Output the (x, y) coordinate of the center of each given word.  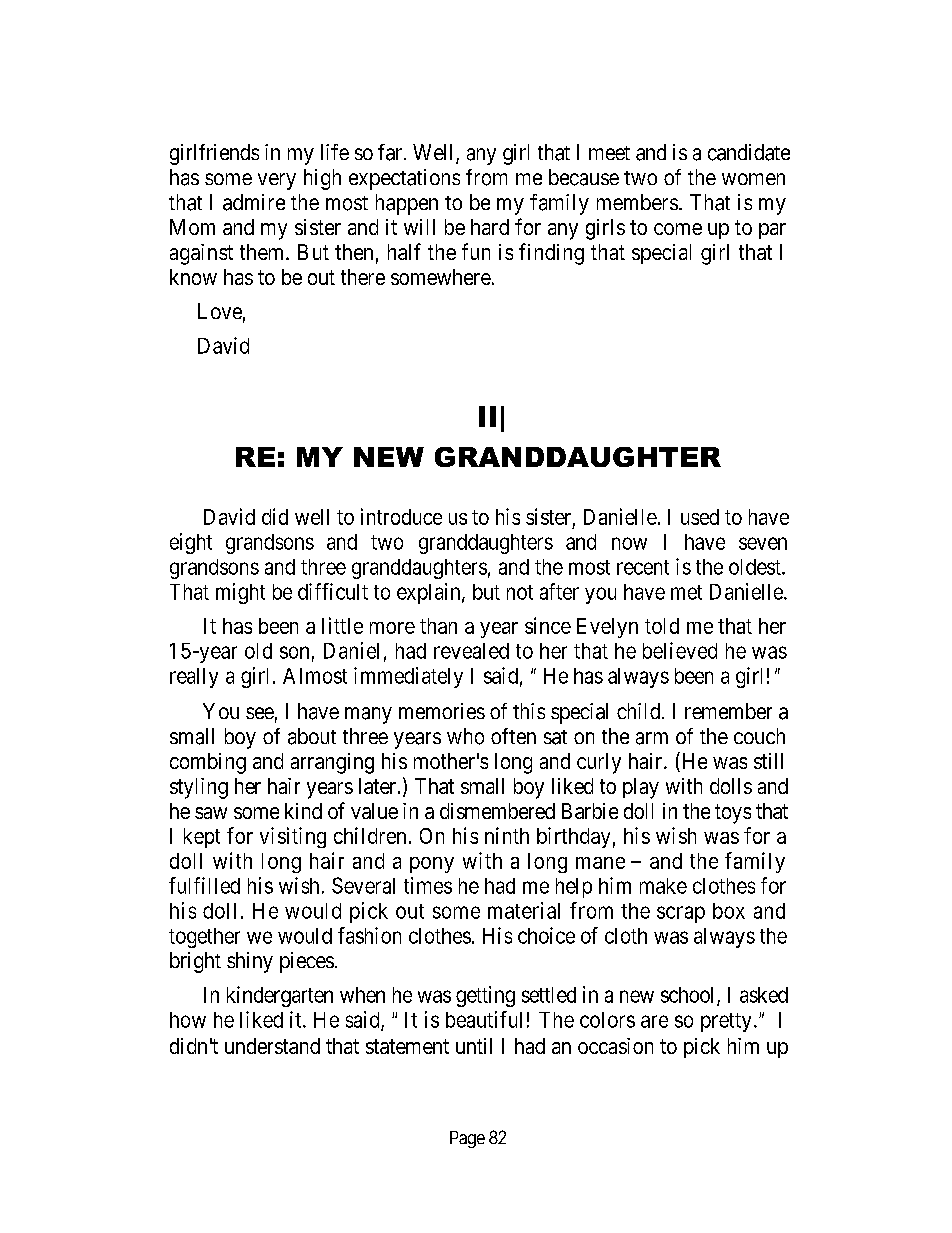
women (753, 179)
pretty (726, 1022)
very (277, 181)
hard (490, 227)
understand (272, 1046)
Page (467, 1139)
